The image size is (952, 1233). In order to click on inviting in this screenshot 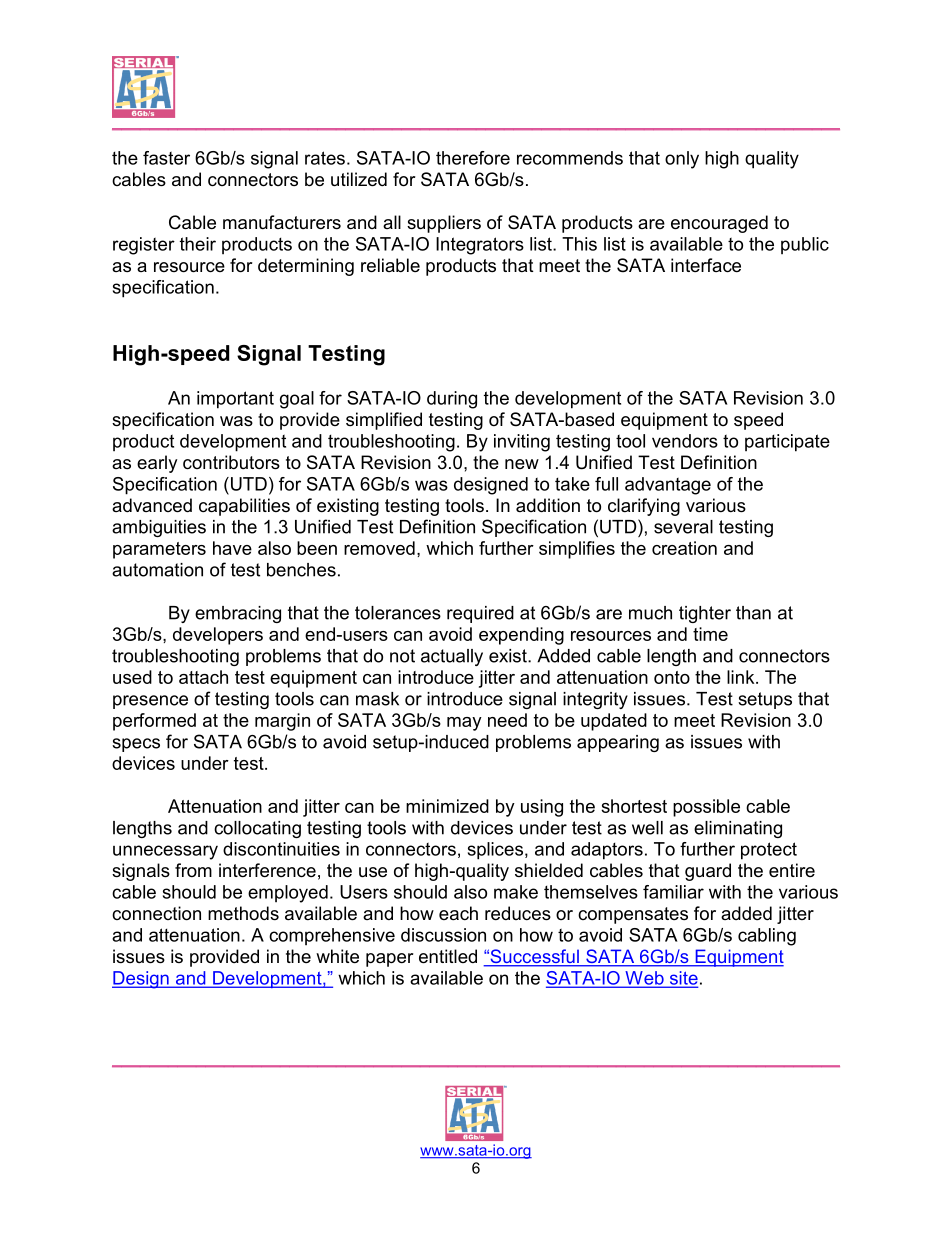, I will do `click(522, 443)`.
